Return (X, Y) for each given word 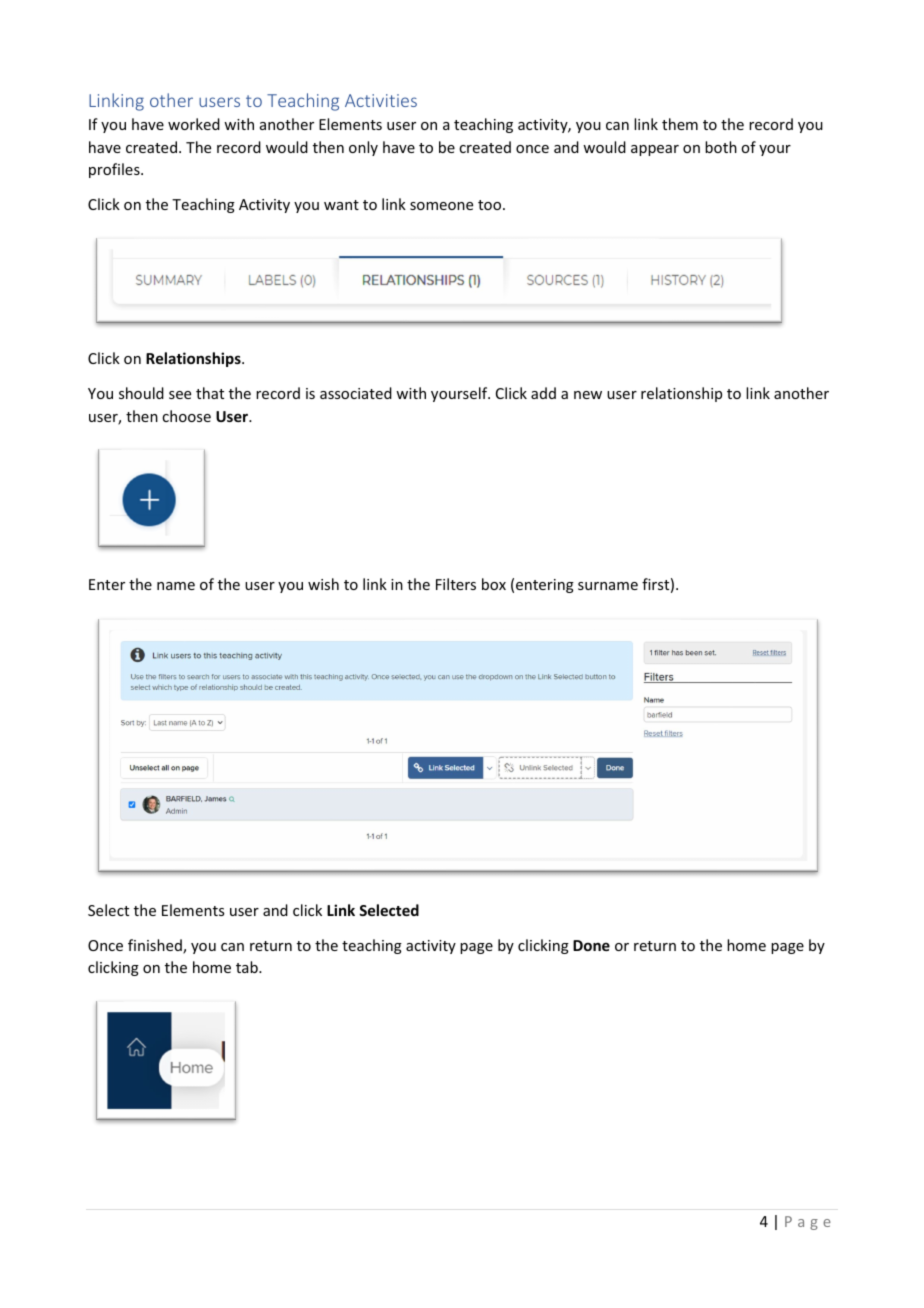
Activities (381, 100)
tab (248, 967)
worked (194, 124)
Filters (456, 584)
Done (591, 945)
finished (156, 946)
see (180, 395)
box (494, 584)
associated (356, 393)
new (588, 395)
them (680, 124)
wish (323, 584)
